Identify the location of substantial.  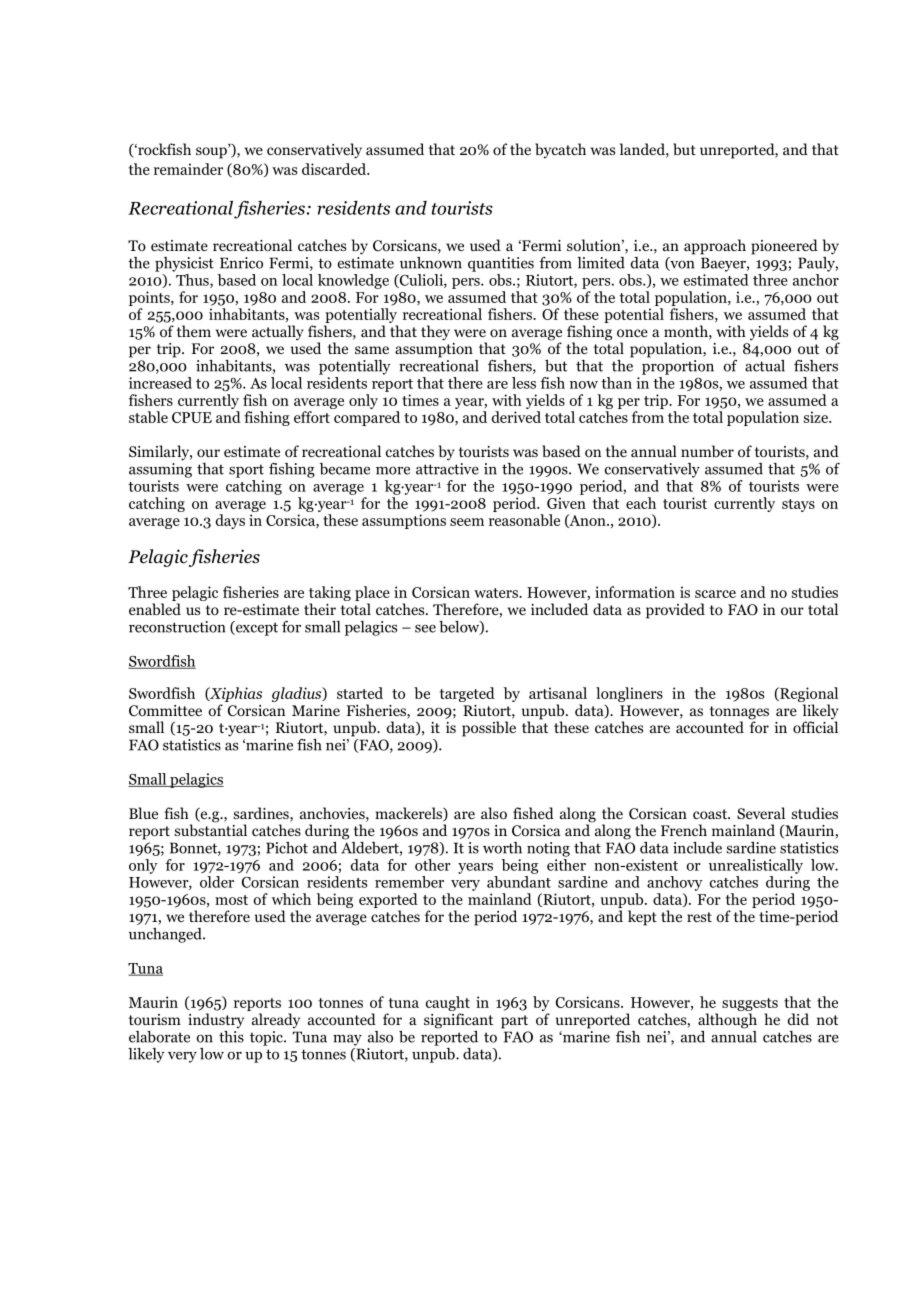
(211, 829).
